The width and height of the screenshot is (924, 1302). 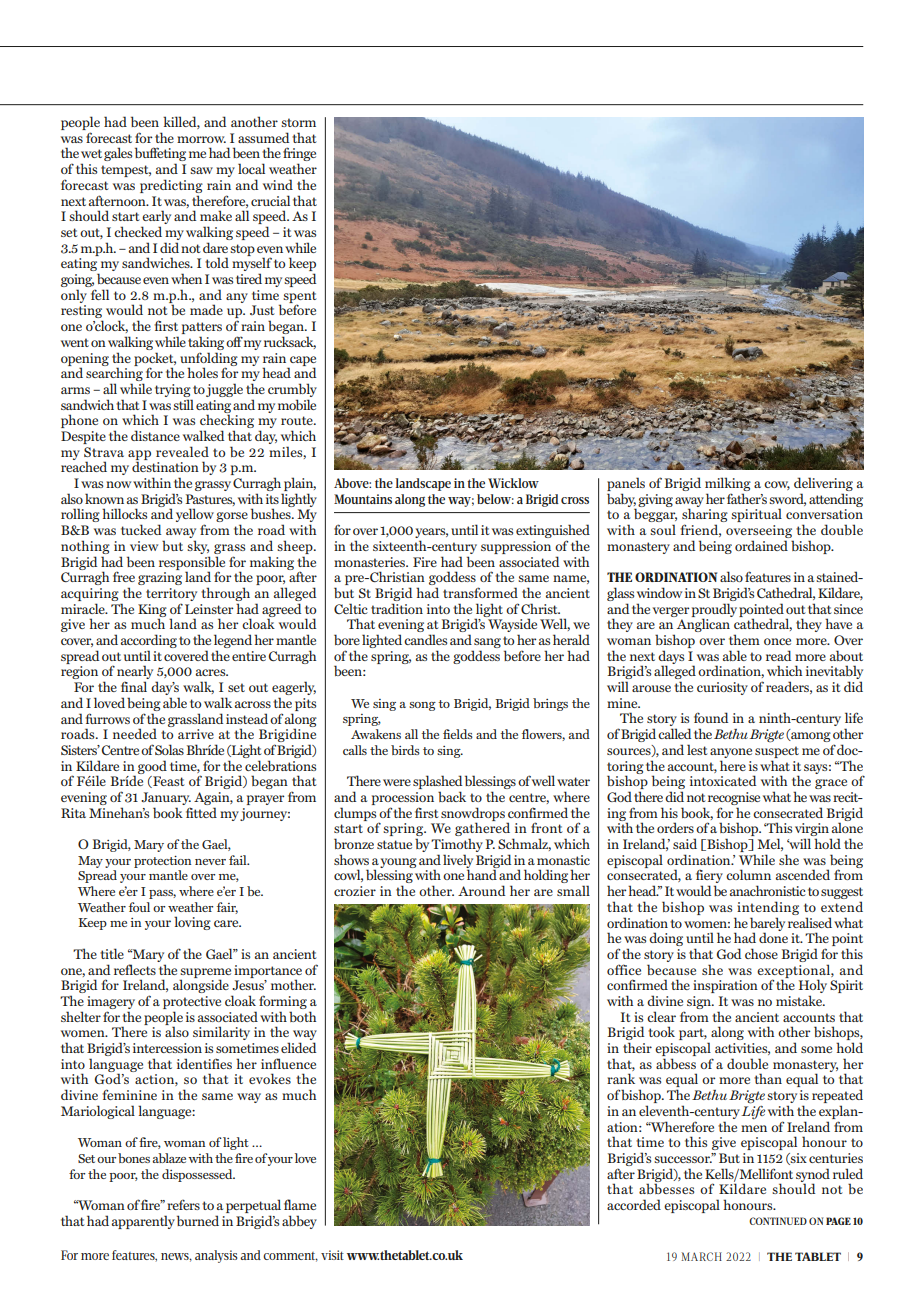 I want to click on delivering, so click(x=823, y=485).
